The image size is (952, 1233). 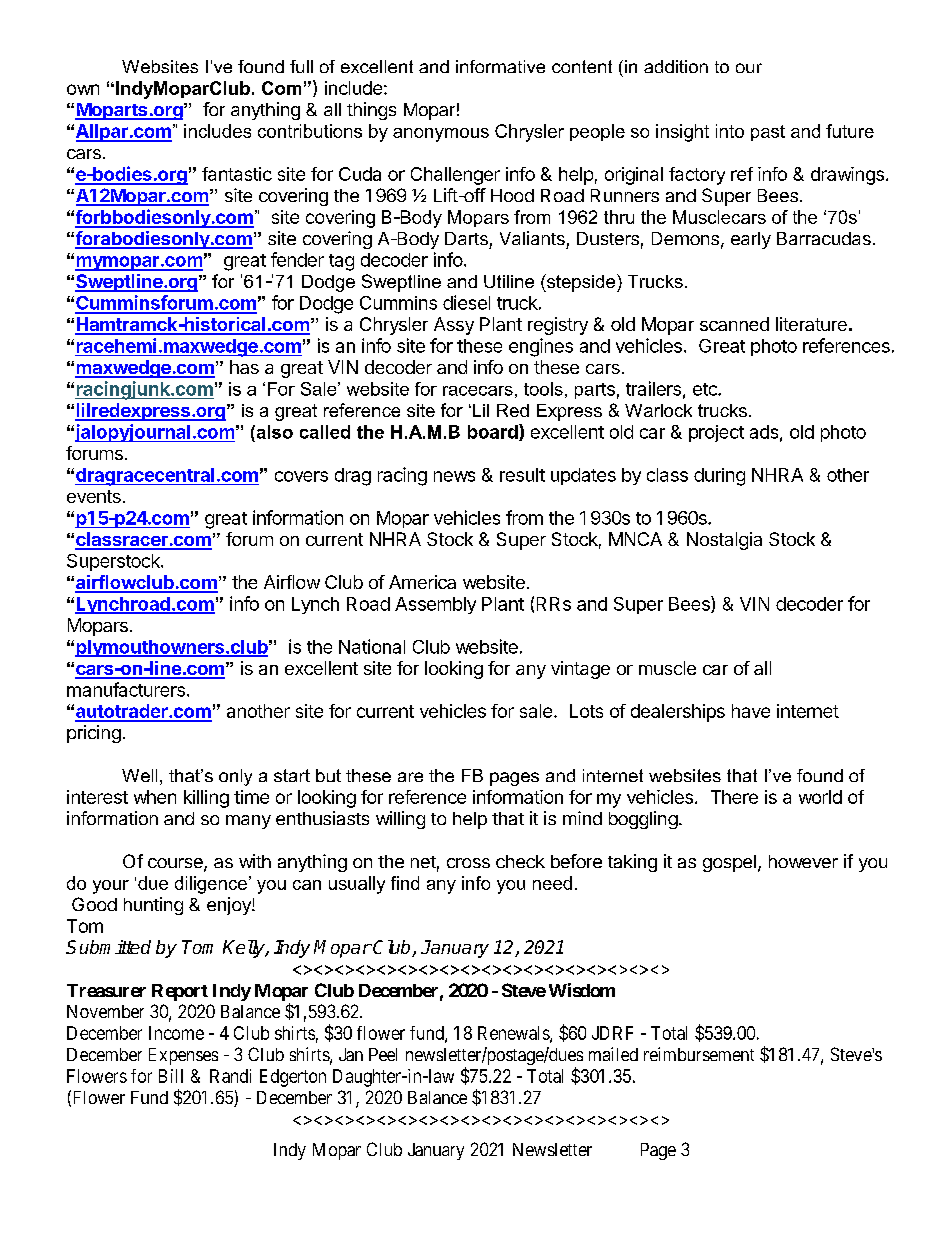 What do you see at coordinates (454, 326) in the screenshot?
I see `Assy` at bounding box center [454, 326].
